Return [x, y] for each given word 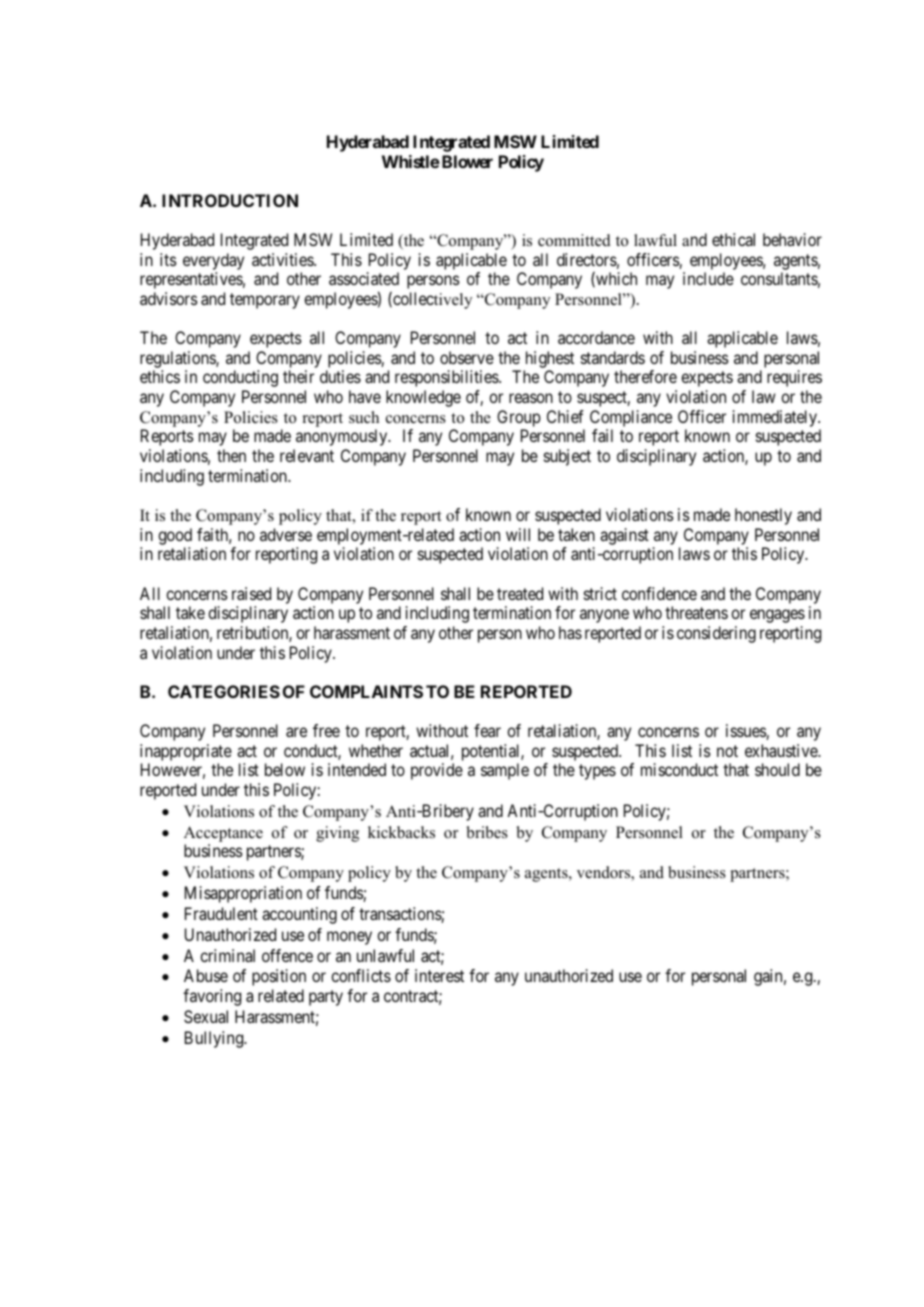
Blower [467, 161]
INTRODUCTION [230, 200]
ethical [733, 239]
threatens [696, 612]
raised [251, 593]
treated [520, 593]
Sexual [206, 1016]
